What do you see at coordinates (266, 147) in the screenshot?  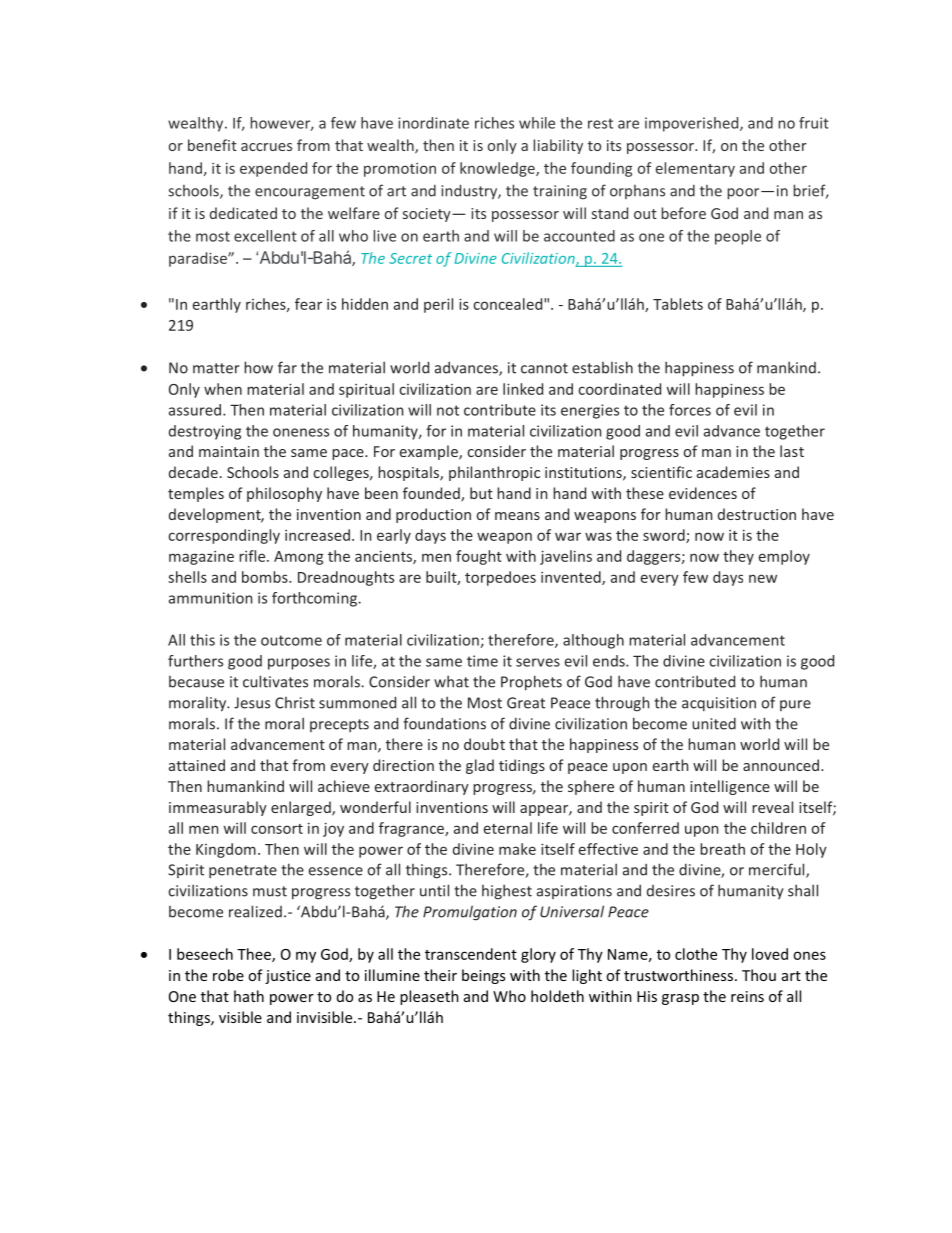 I see `accrues` at bounding box center [266, 147].
